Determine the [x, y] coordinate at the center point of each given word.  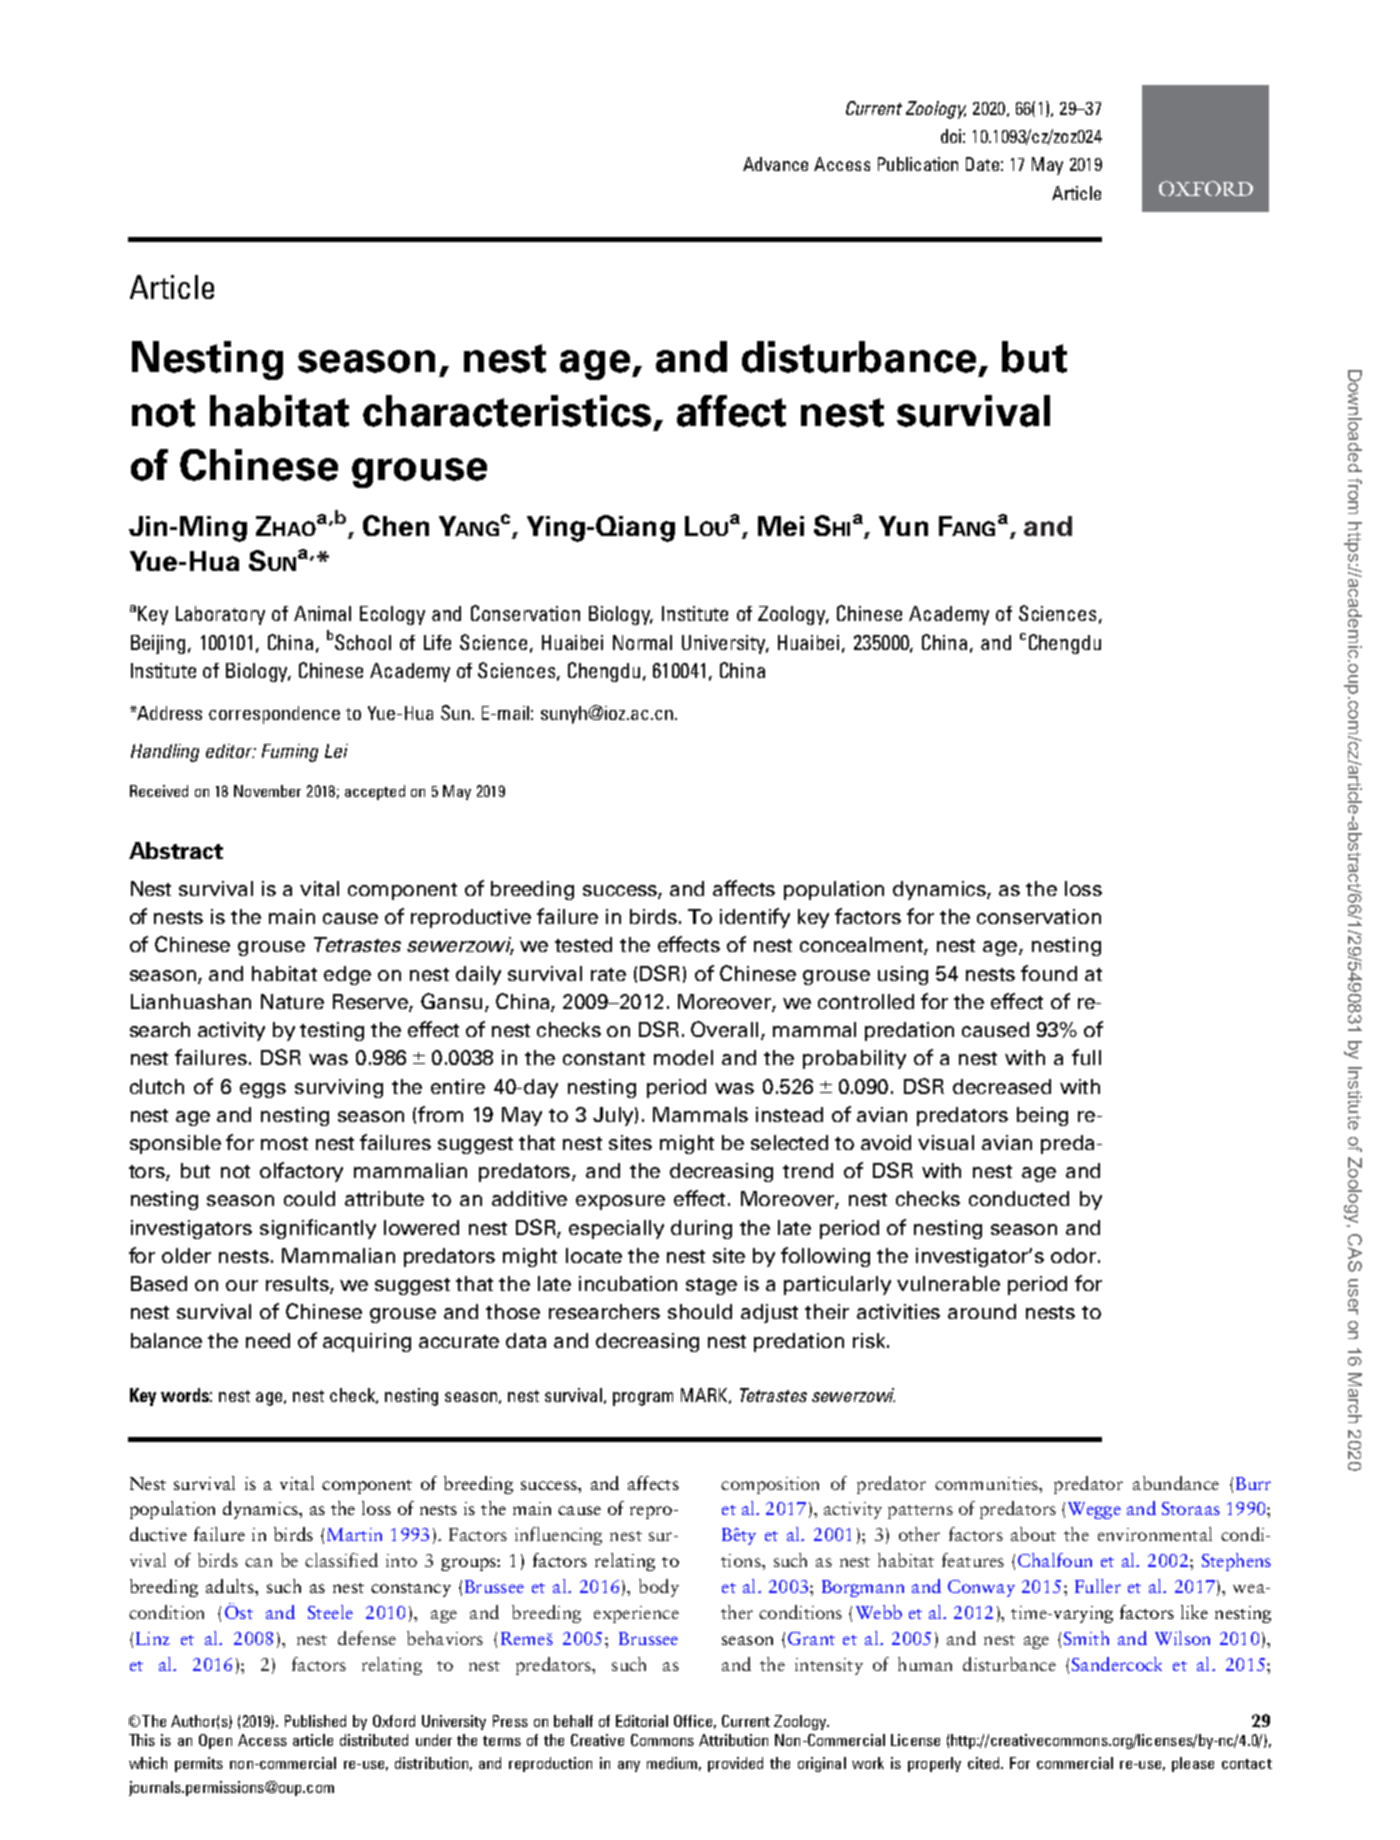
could [309, 1198]
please [1193, 1764]
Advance [775, 164]
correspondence [274, 715]
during [701, 1229]
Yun [903, 526]
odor [1075, 1255]
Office [693, 1721]
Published [315, 1721]
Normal [642, 642]
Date [982, 164]
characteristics [507, 411]
